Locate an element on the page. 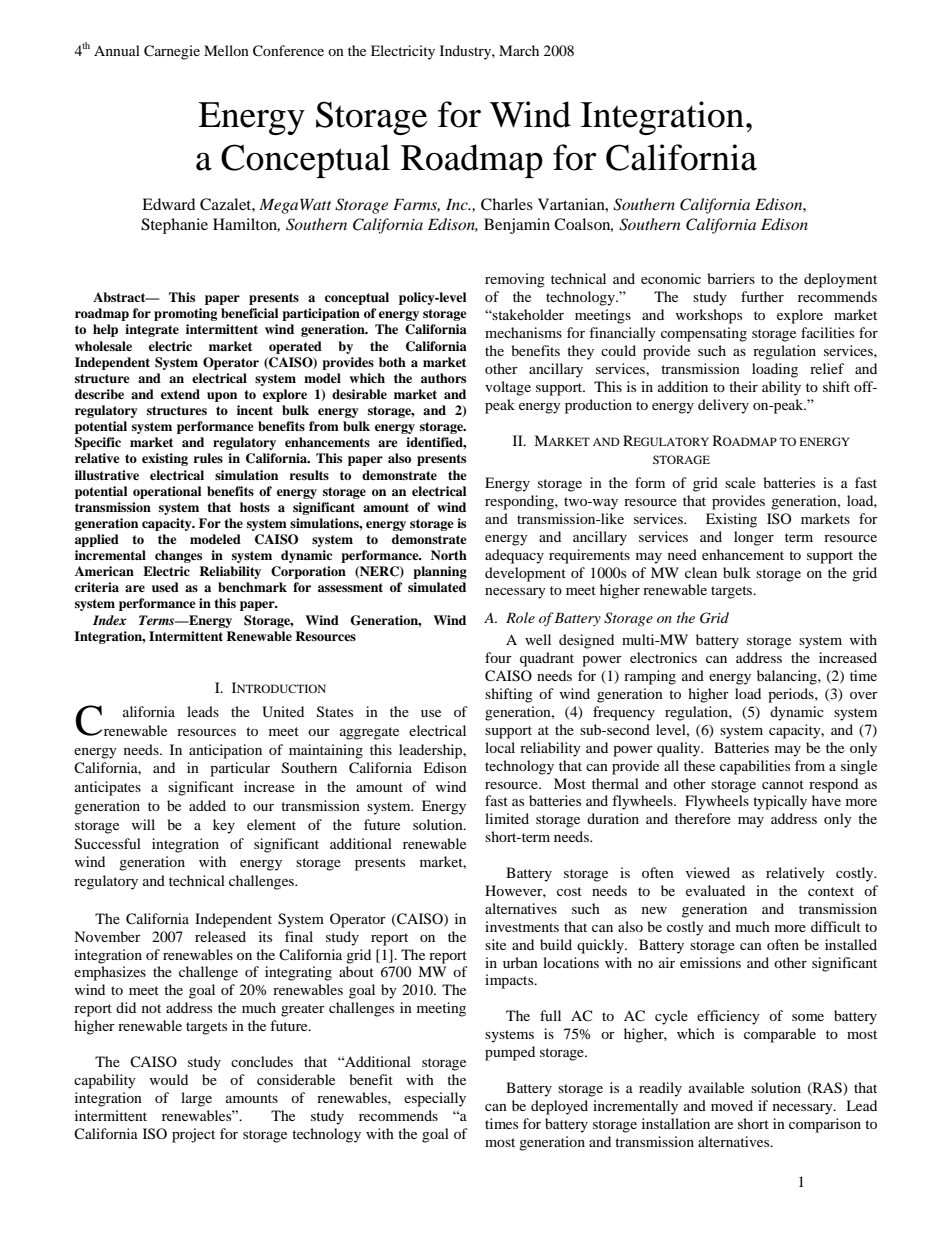  anticipation is located at coordinates (225, 751).
